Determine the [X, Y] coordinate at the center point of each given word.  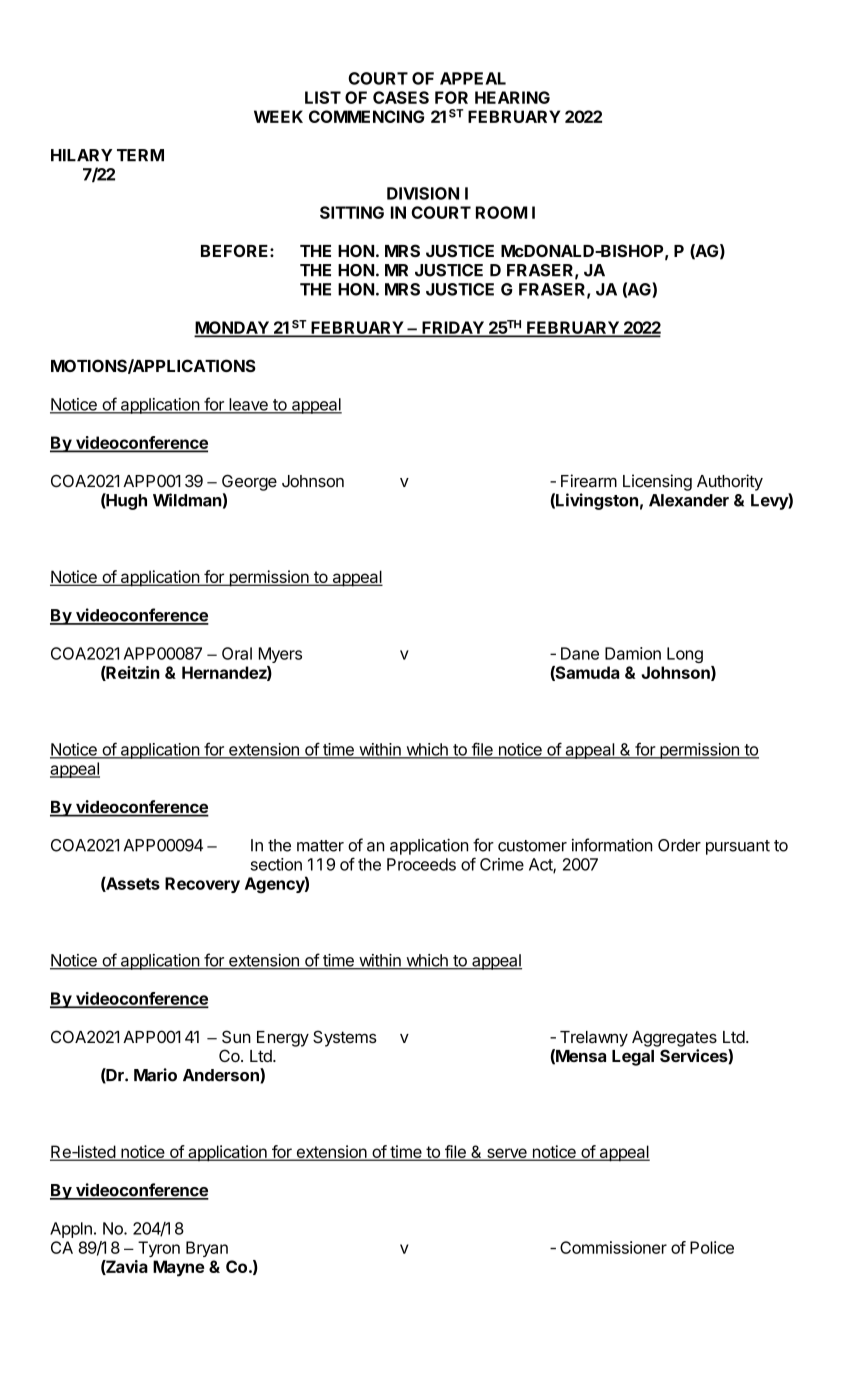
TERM [140, 155]
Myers [280, 655]
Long [685, 655]
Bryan [207, 1249]
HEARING [512, 97]
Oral [237, 653]
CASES [401, 97]
